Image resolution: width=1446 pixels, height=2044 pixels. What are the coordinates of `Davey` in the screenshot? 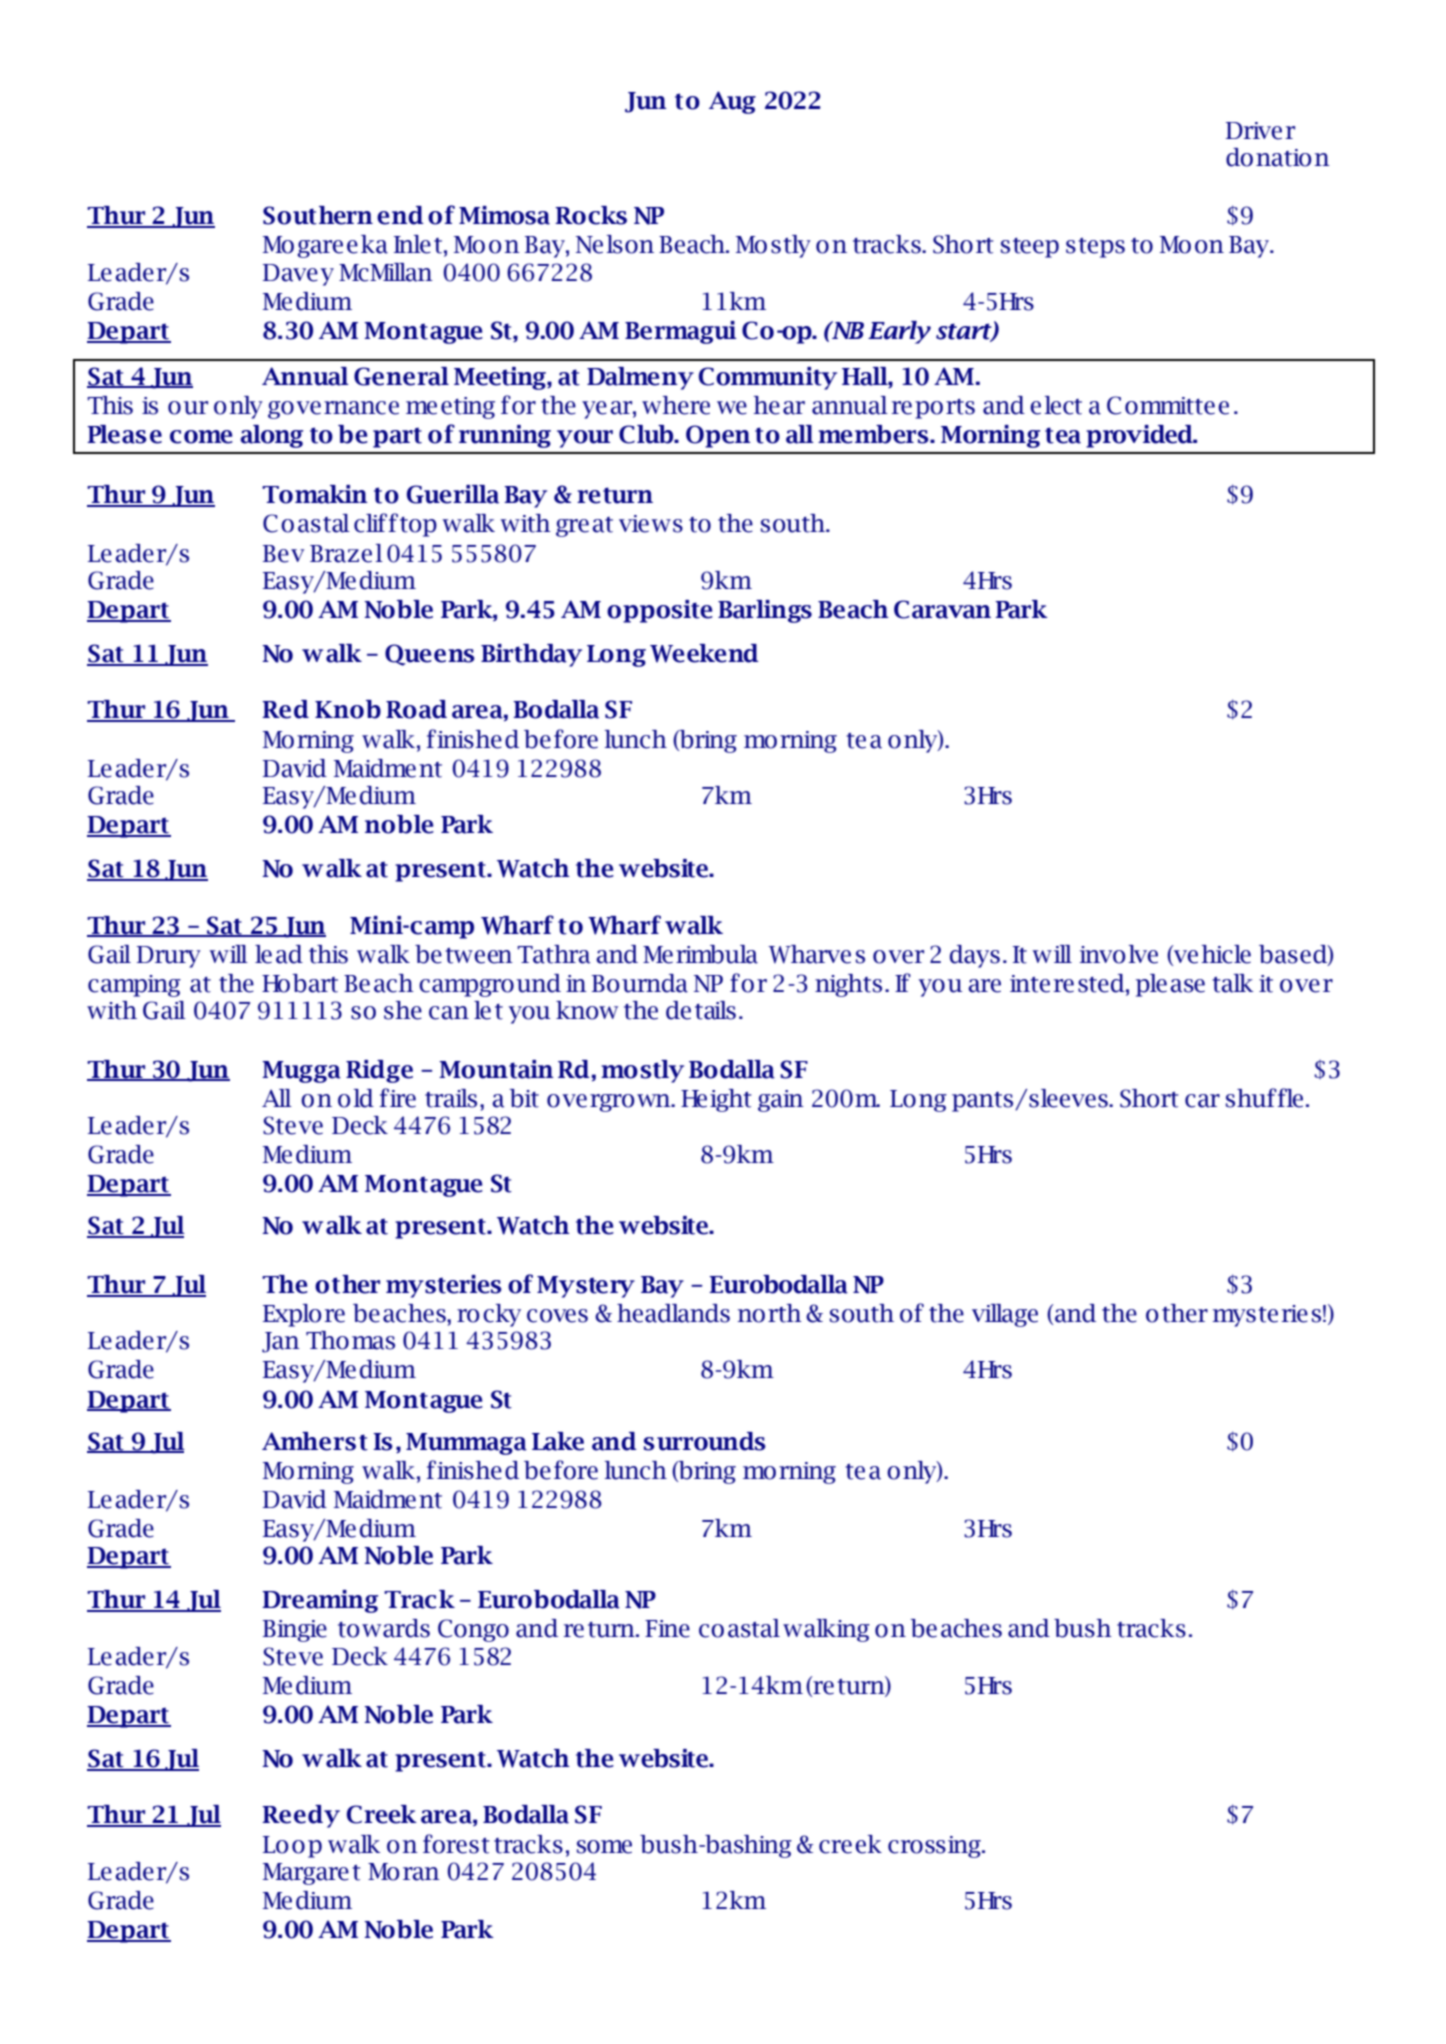 It's located at (298, 275).
